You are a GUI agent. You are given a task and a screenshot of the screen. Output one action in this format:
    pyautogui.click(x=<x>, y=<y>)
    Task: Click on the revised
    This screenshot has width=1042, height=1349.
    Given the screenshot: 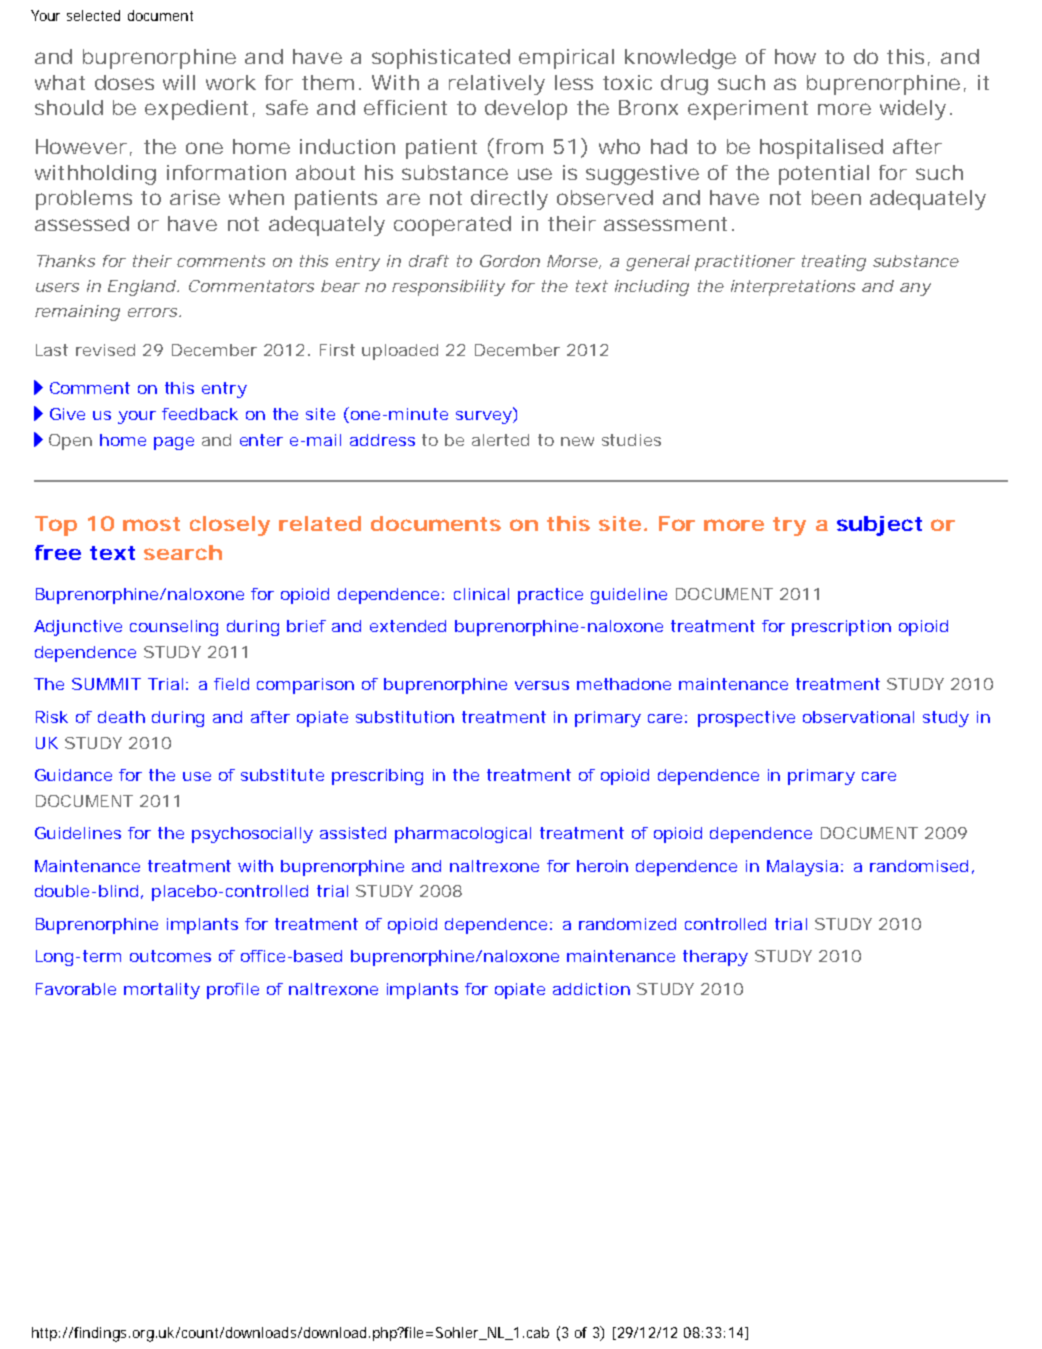 What is the action you would take?
    pyautogui.click(x=105, y=350)
